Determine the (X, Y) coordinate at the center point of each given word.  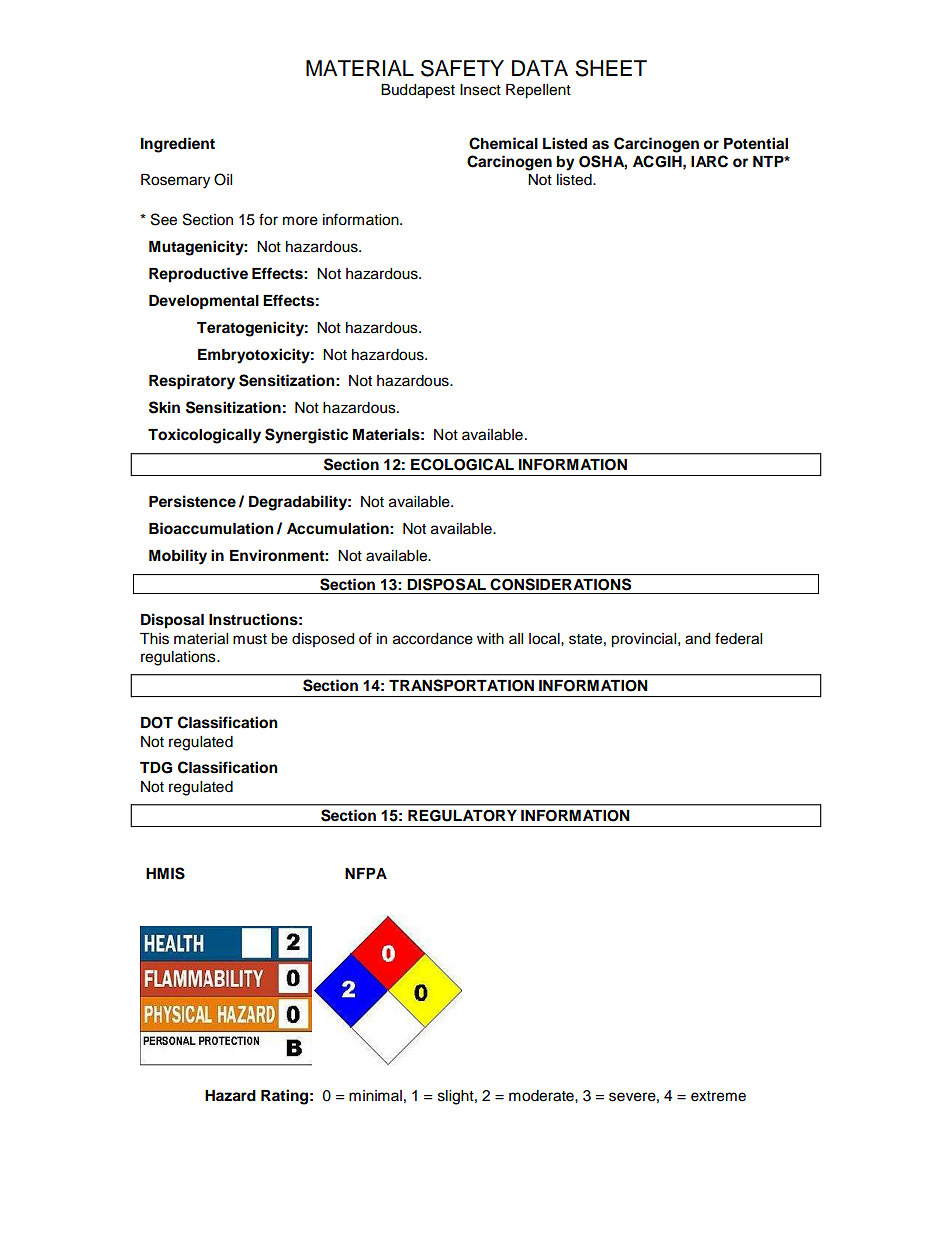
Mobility (178, 557)
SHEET (611, 68)
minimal (375, 1095)
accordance (433, 639)
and (697, 639)
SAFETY (462, 68)
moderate (542, 1096)
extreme (718, 1096)
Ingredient (178, 145)
